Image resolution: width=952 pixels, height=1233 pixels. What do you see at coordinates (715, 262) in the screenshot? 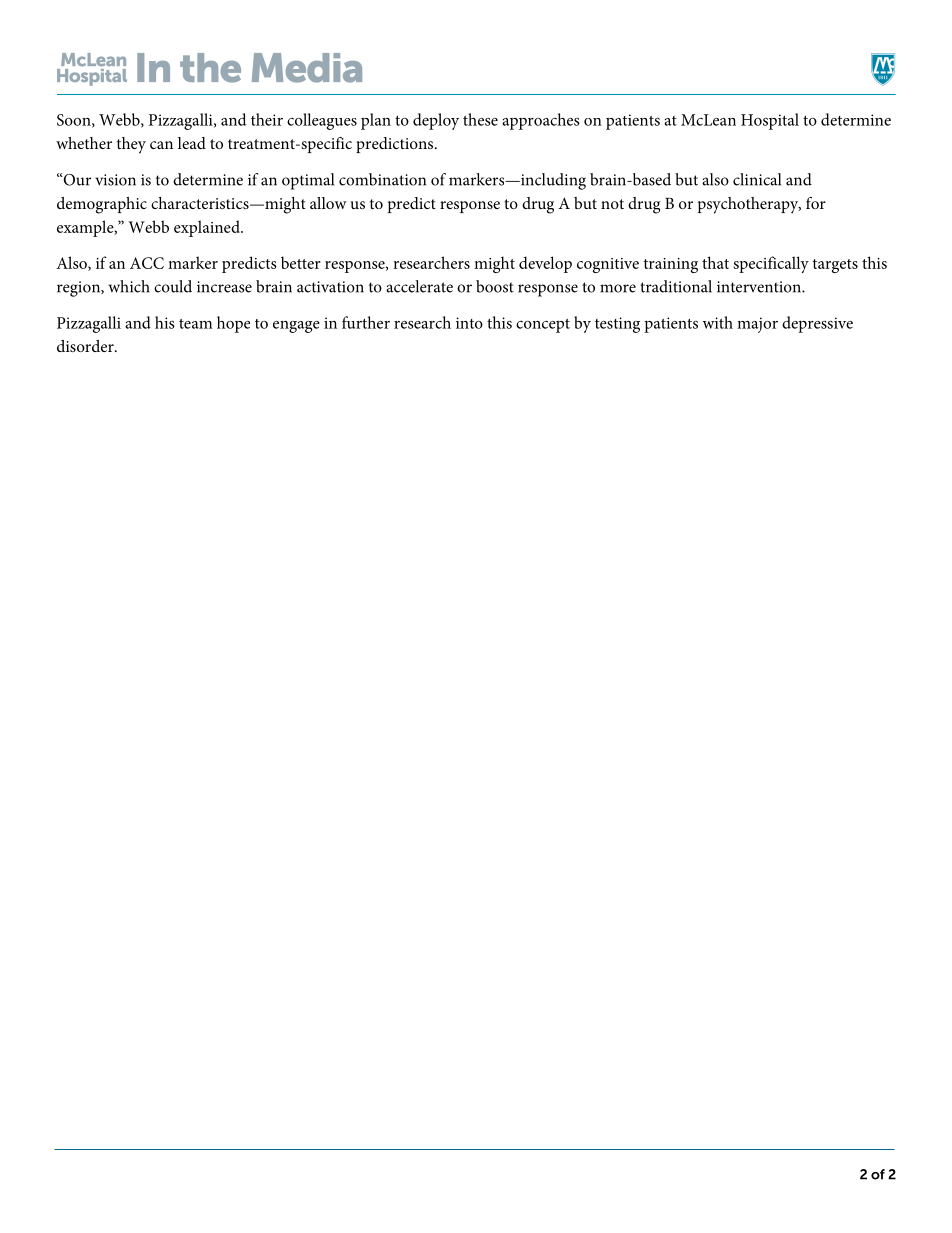
I see `that` at bounding box center [715, 262].
